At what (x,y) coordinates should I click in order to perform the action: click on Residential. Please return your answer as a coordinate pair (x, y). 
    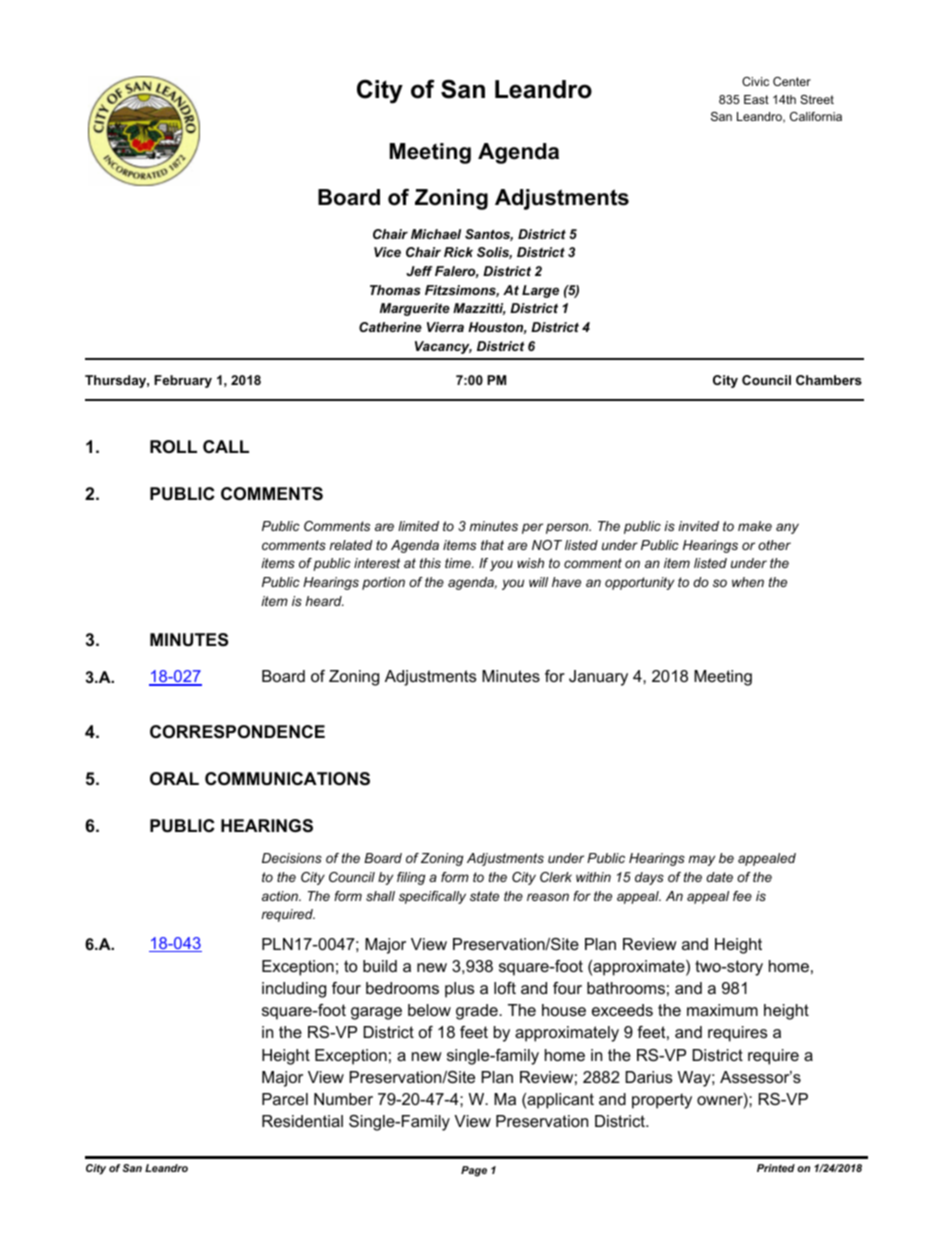
    Looking at the image, I should click on (302, 1121).
